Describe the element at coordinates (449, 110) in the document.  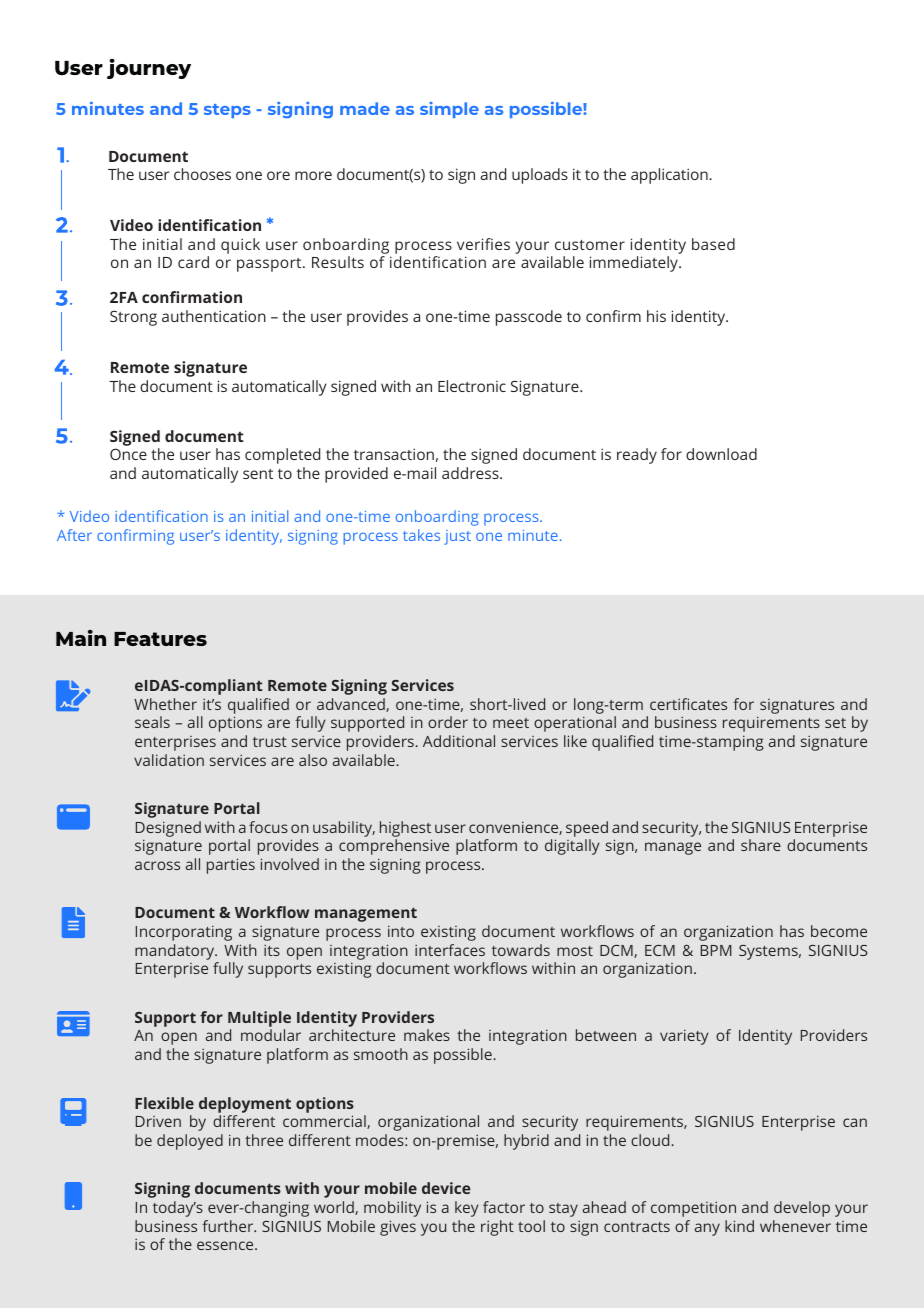
I see `simple` at that location.
